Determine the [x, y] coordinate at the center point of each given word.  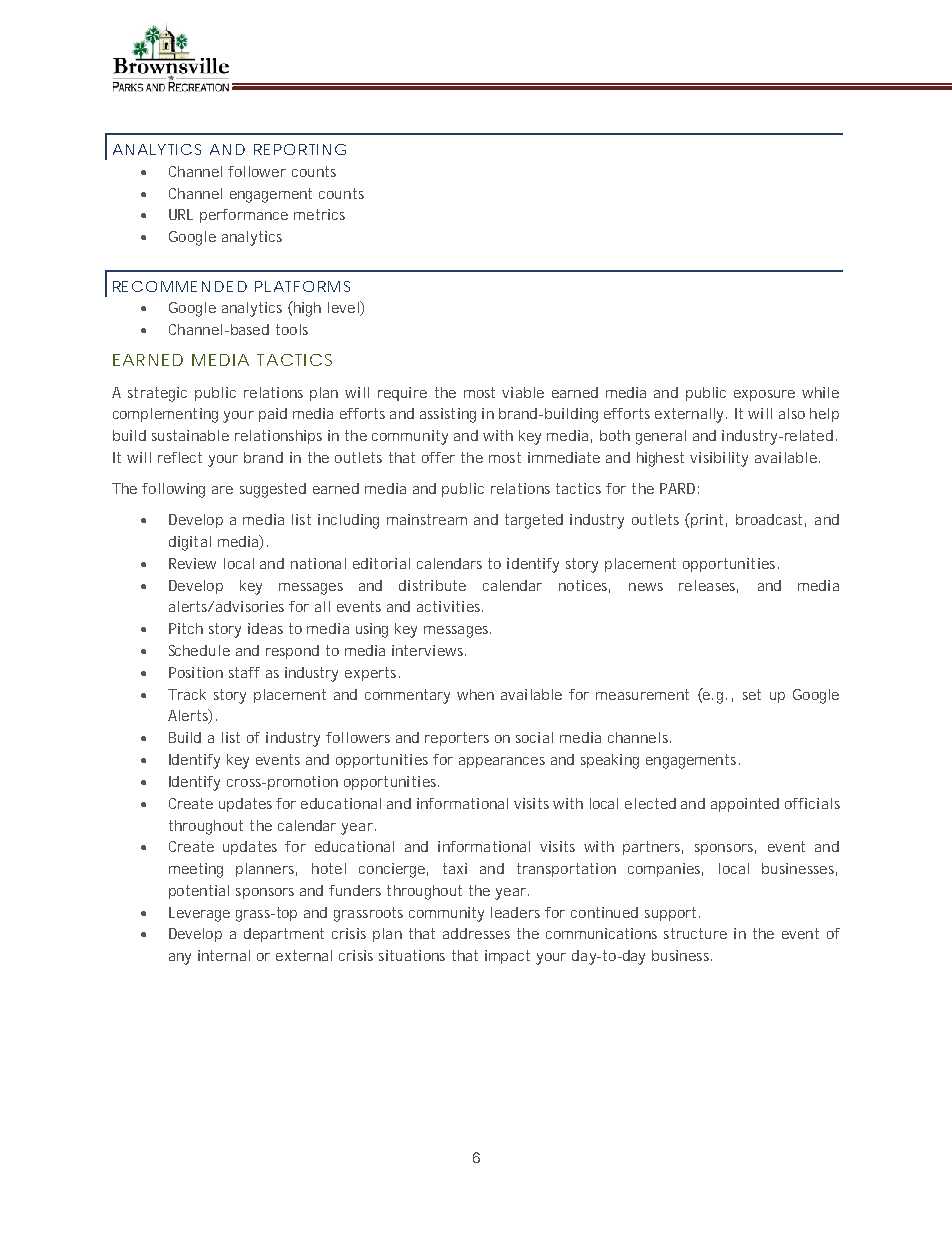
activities [450, 606]
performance [244, 216]
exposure [764, 395]
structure [695, 933]
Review [192, 563]
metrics [319, 214]
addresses [476, 933]
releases [708, 586]
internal [224, 955]
